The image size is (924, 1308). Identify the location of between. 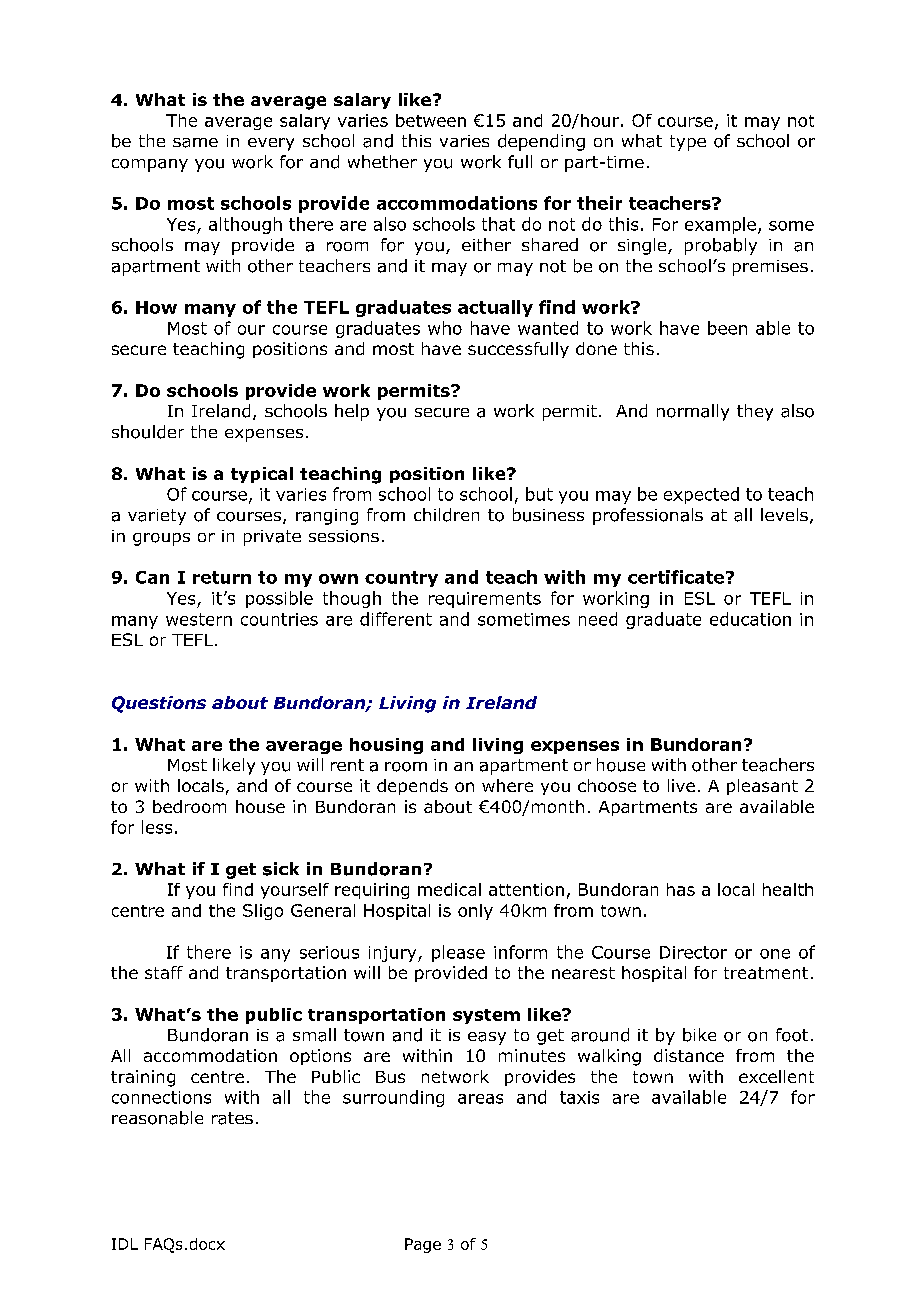
(431, 120).
